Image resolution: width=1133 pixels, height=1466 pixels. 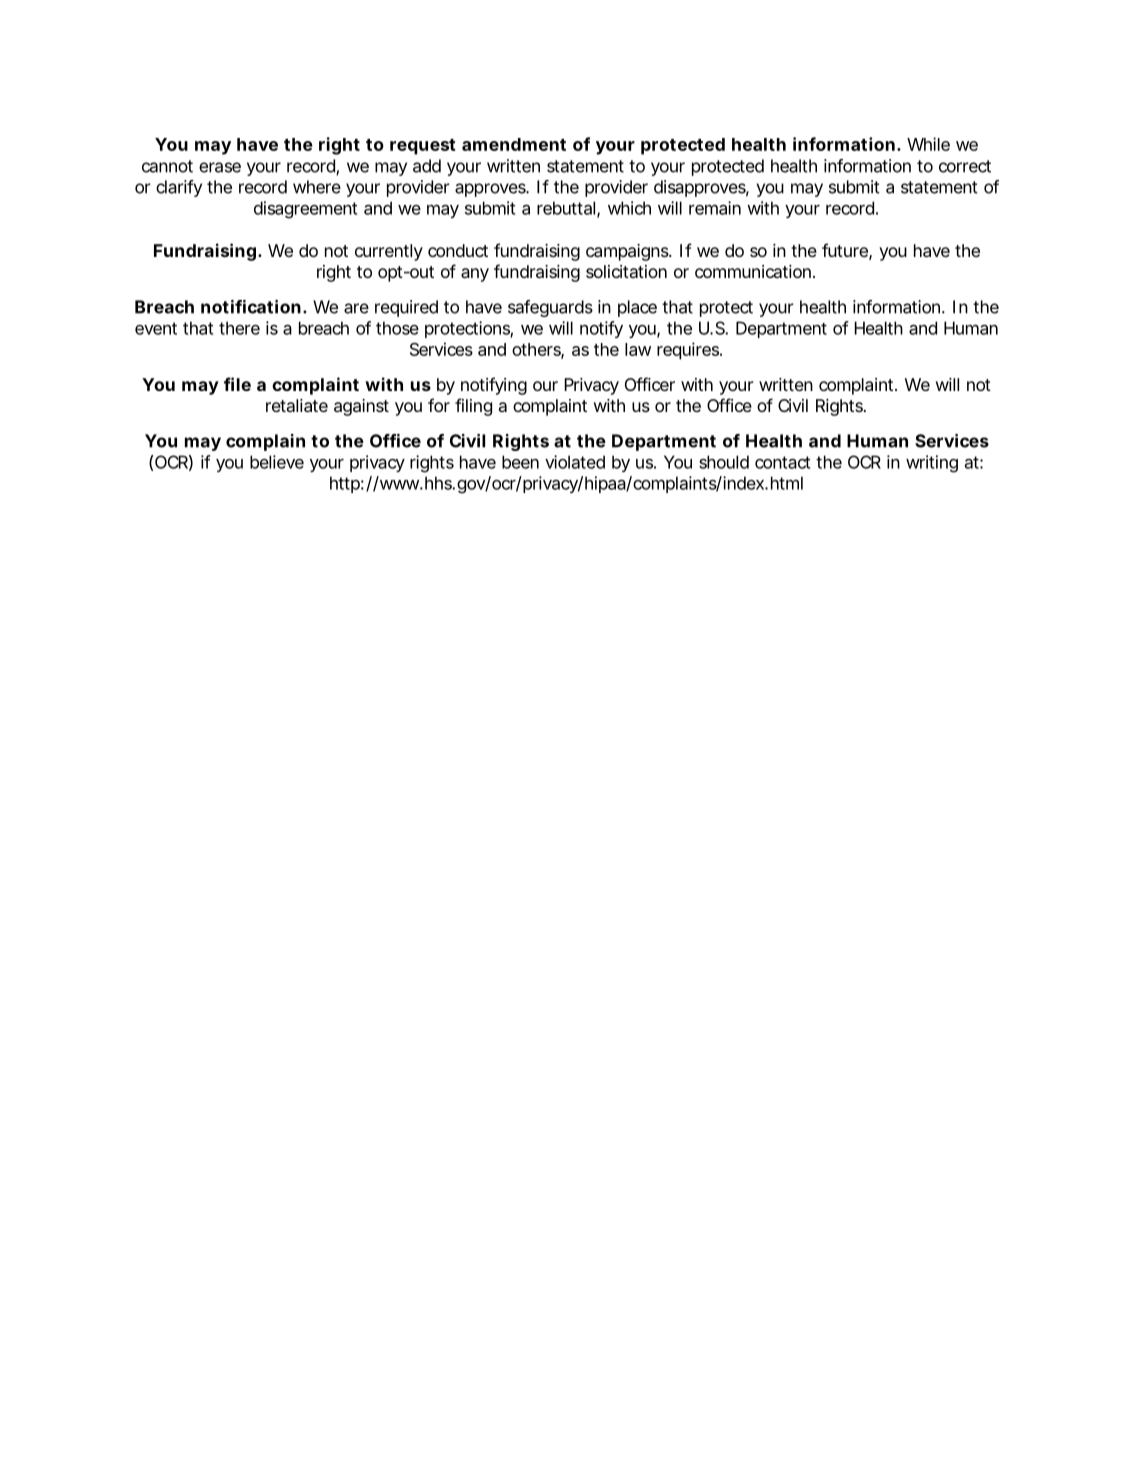 What do you see at coordinates (220, 167) in the screenshot?
I see `erase` at bounding box center [220, 167].
